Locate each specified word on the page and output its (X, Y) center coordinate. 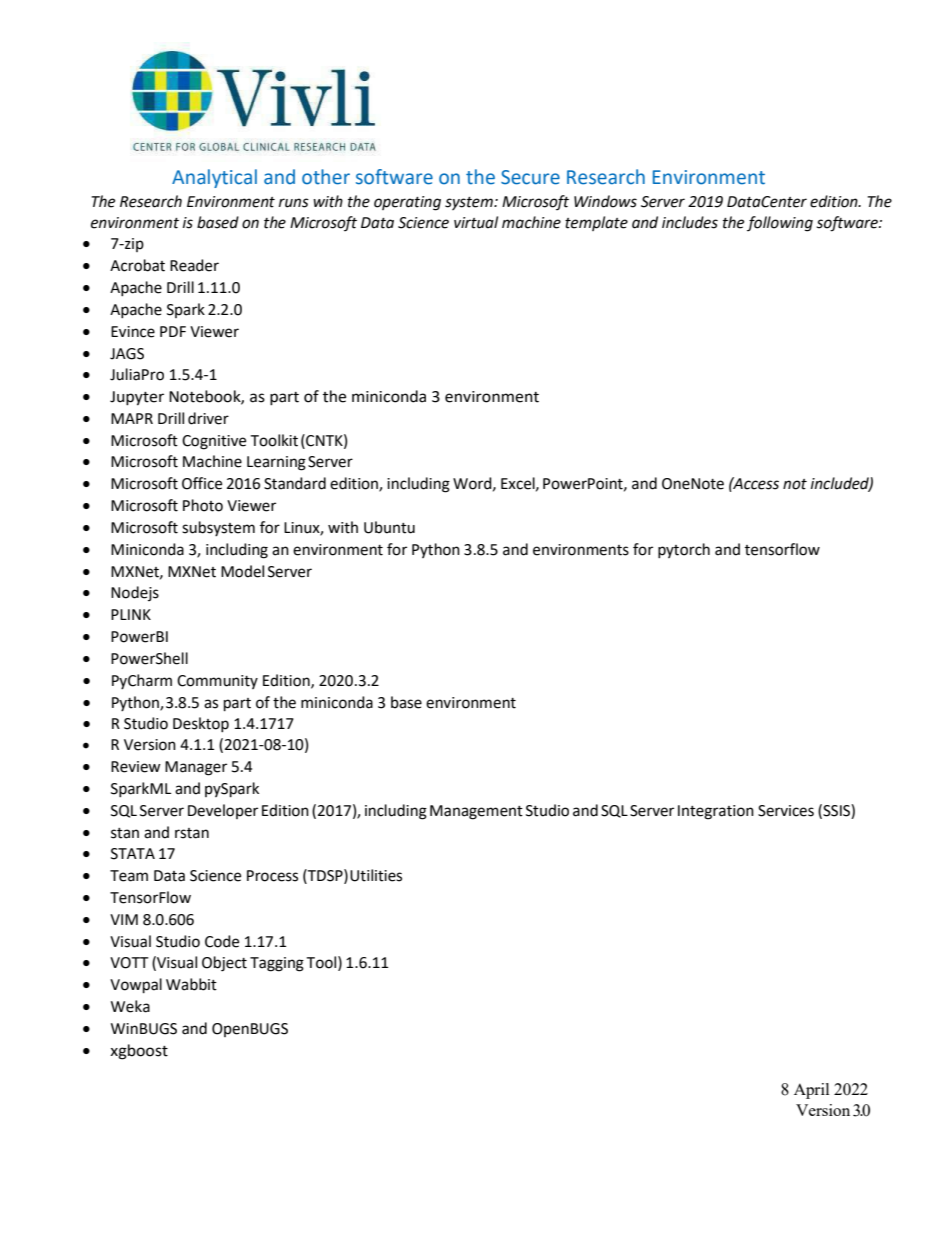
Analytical (214, 178)
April (811, 1091)
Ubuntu (389, 527)
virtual (476, 222)
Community (217, 682)
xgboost (139, 1052)
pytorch (684, 550)
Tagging (277, 964)
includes (690, 222)
